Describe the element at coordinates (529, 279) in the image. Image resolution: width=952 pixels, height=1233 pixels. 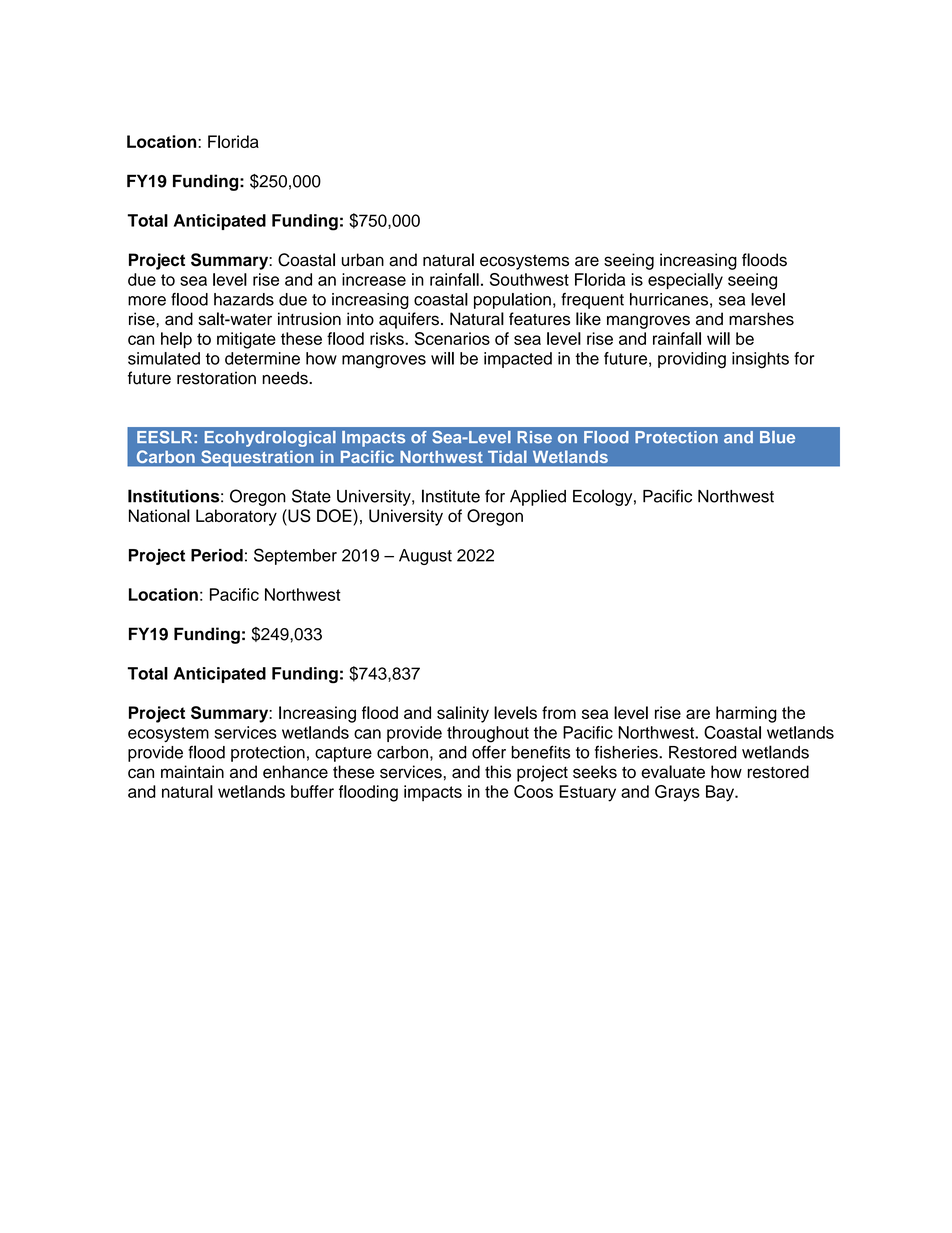
I see `Southwest` at that location.
